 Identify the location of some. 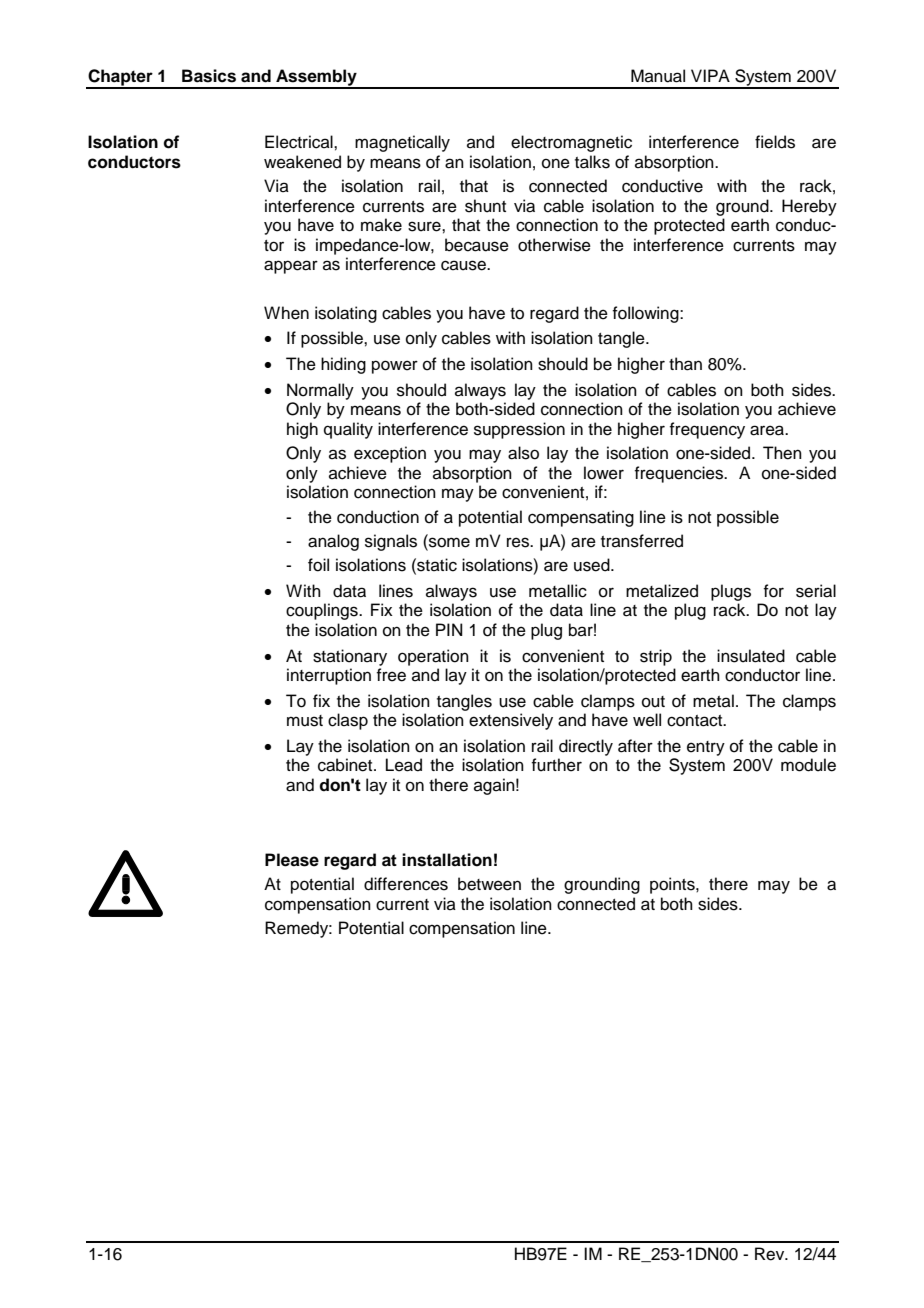
(448, 542).
